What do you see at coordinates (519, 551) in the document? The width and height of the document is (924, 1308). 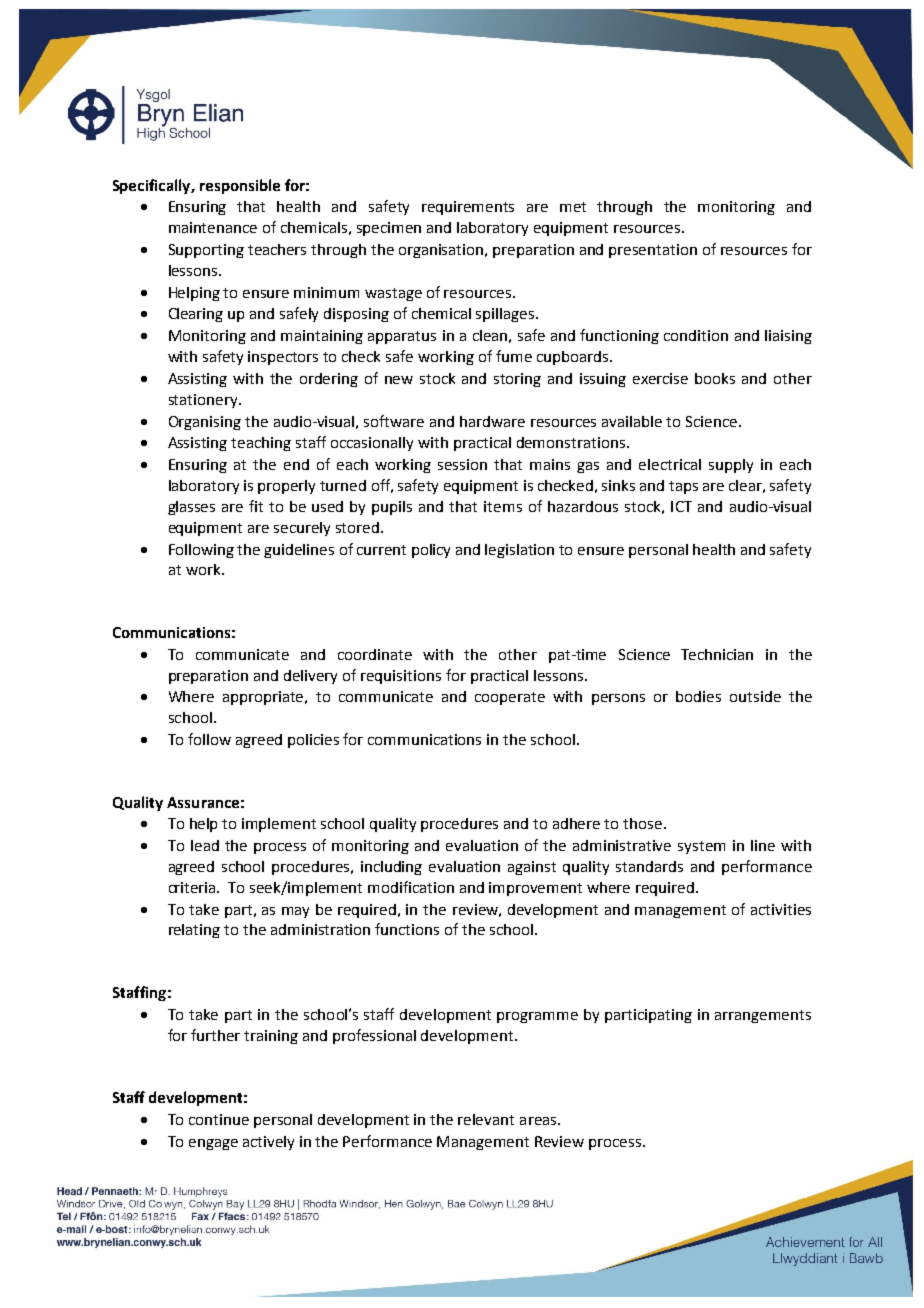 I see `legislation` at bounding box center [519, 551].
